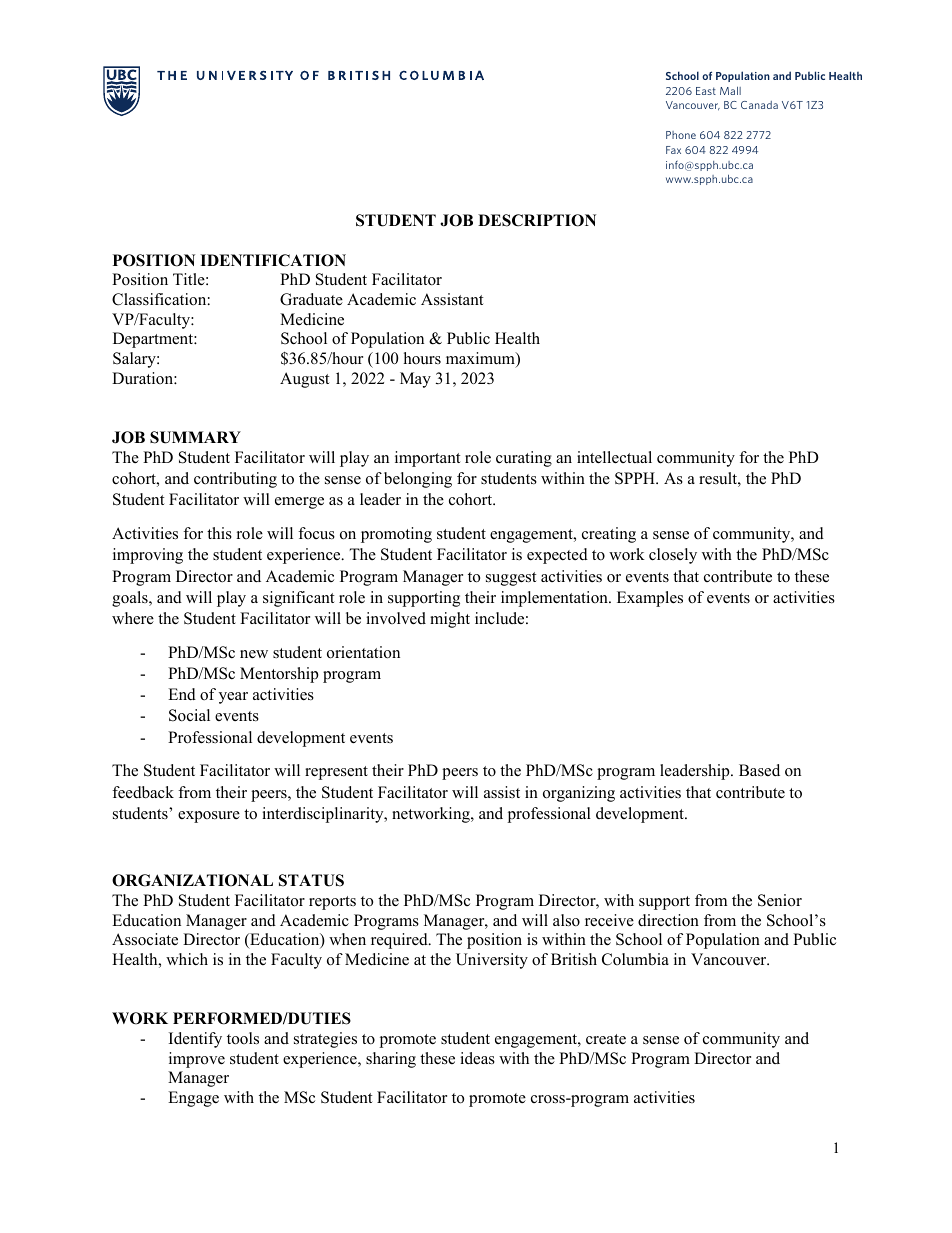  Describe the element at coordinates (537, 220) in the document. I see `DESCRIPTION` at that location.
